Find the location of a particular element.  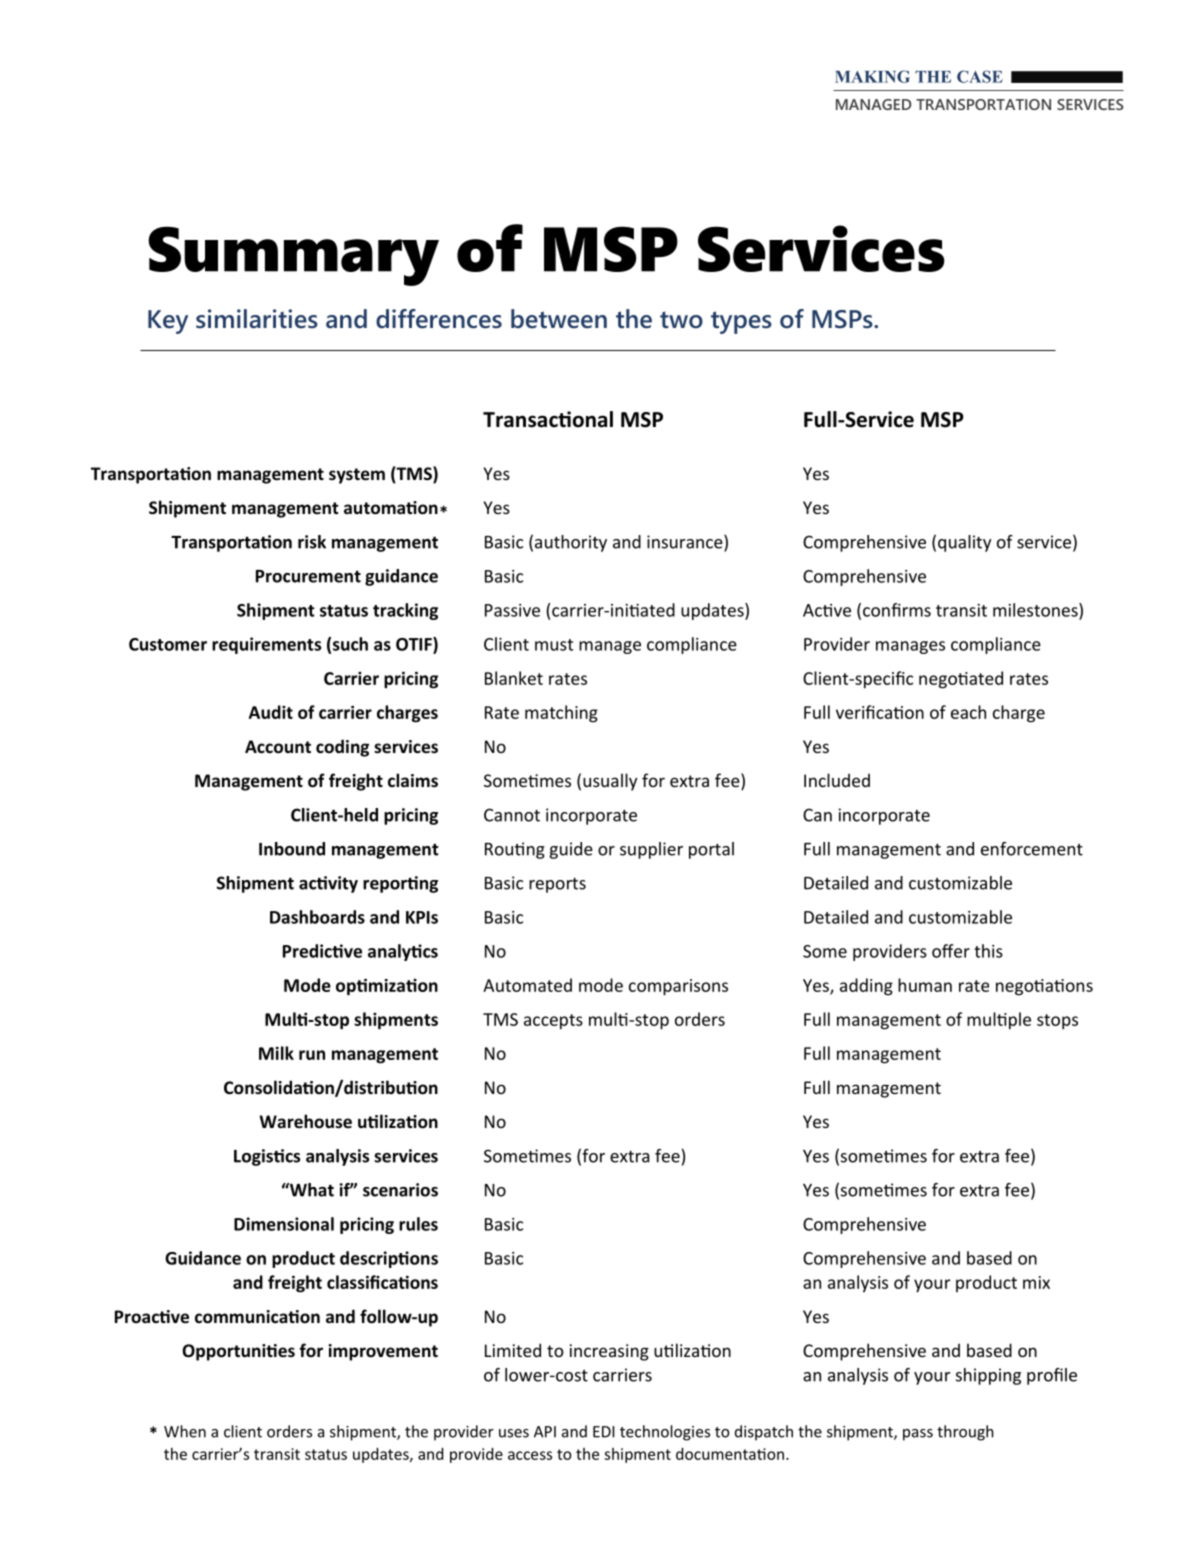

Summary is located at coordinates (293, 256).
